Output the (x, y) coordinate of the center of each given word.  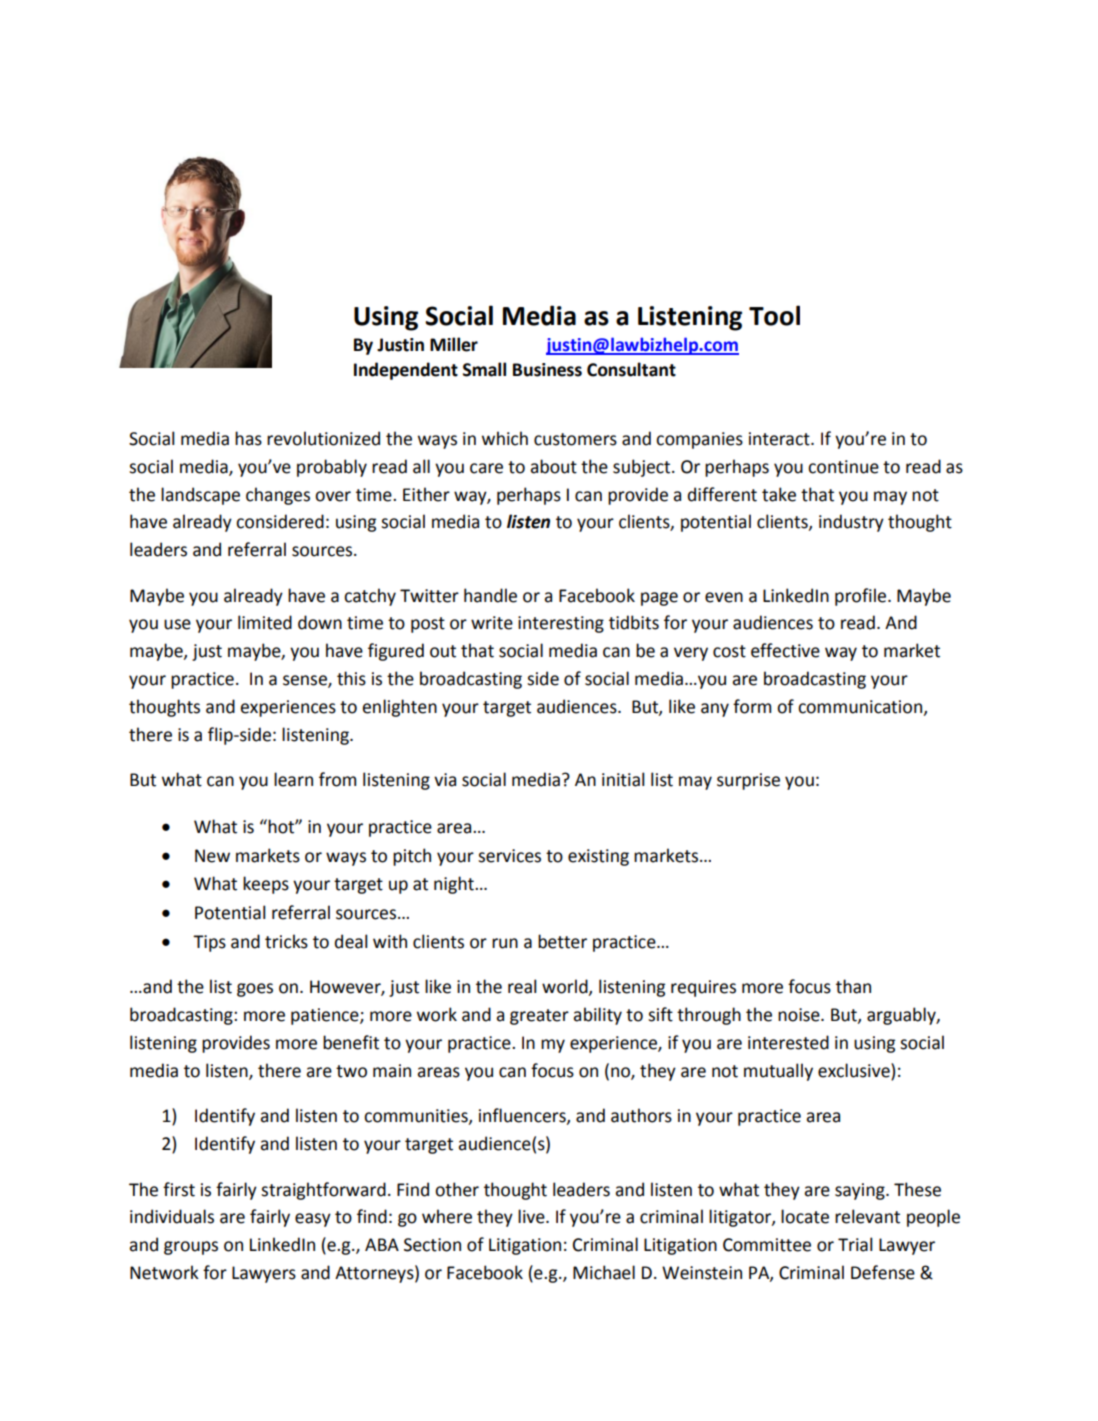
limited (265, 622)
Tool (774, 315)
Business (547, 370)
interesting (561, 624)
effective (785, 650)
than (853, 986)
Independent (406, 371)
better (562, 941)
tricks (286, 941)
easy (313, 1220)
